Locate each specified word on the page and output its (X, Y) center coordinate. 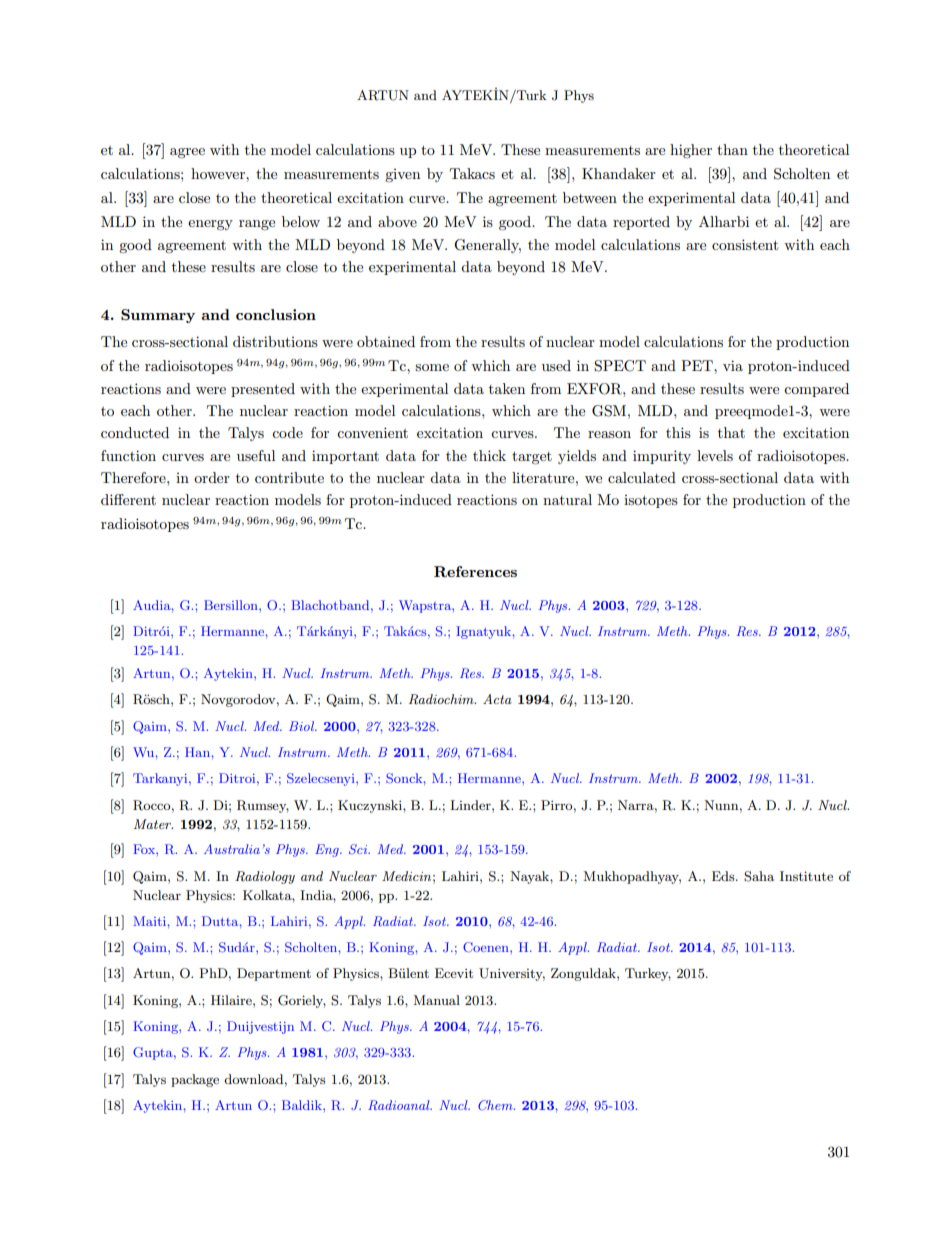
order (212, 477)
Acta (497, 699)
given (402, 175)
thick (489, 455)
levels (715, 455)
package (195, 1080)
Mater (153, 824)
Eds (724, 876)
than (732, 149)
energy (210, 225)
